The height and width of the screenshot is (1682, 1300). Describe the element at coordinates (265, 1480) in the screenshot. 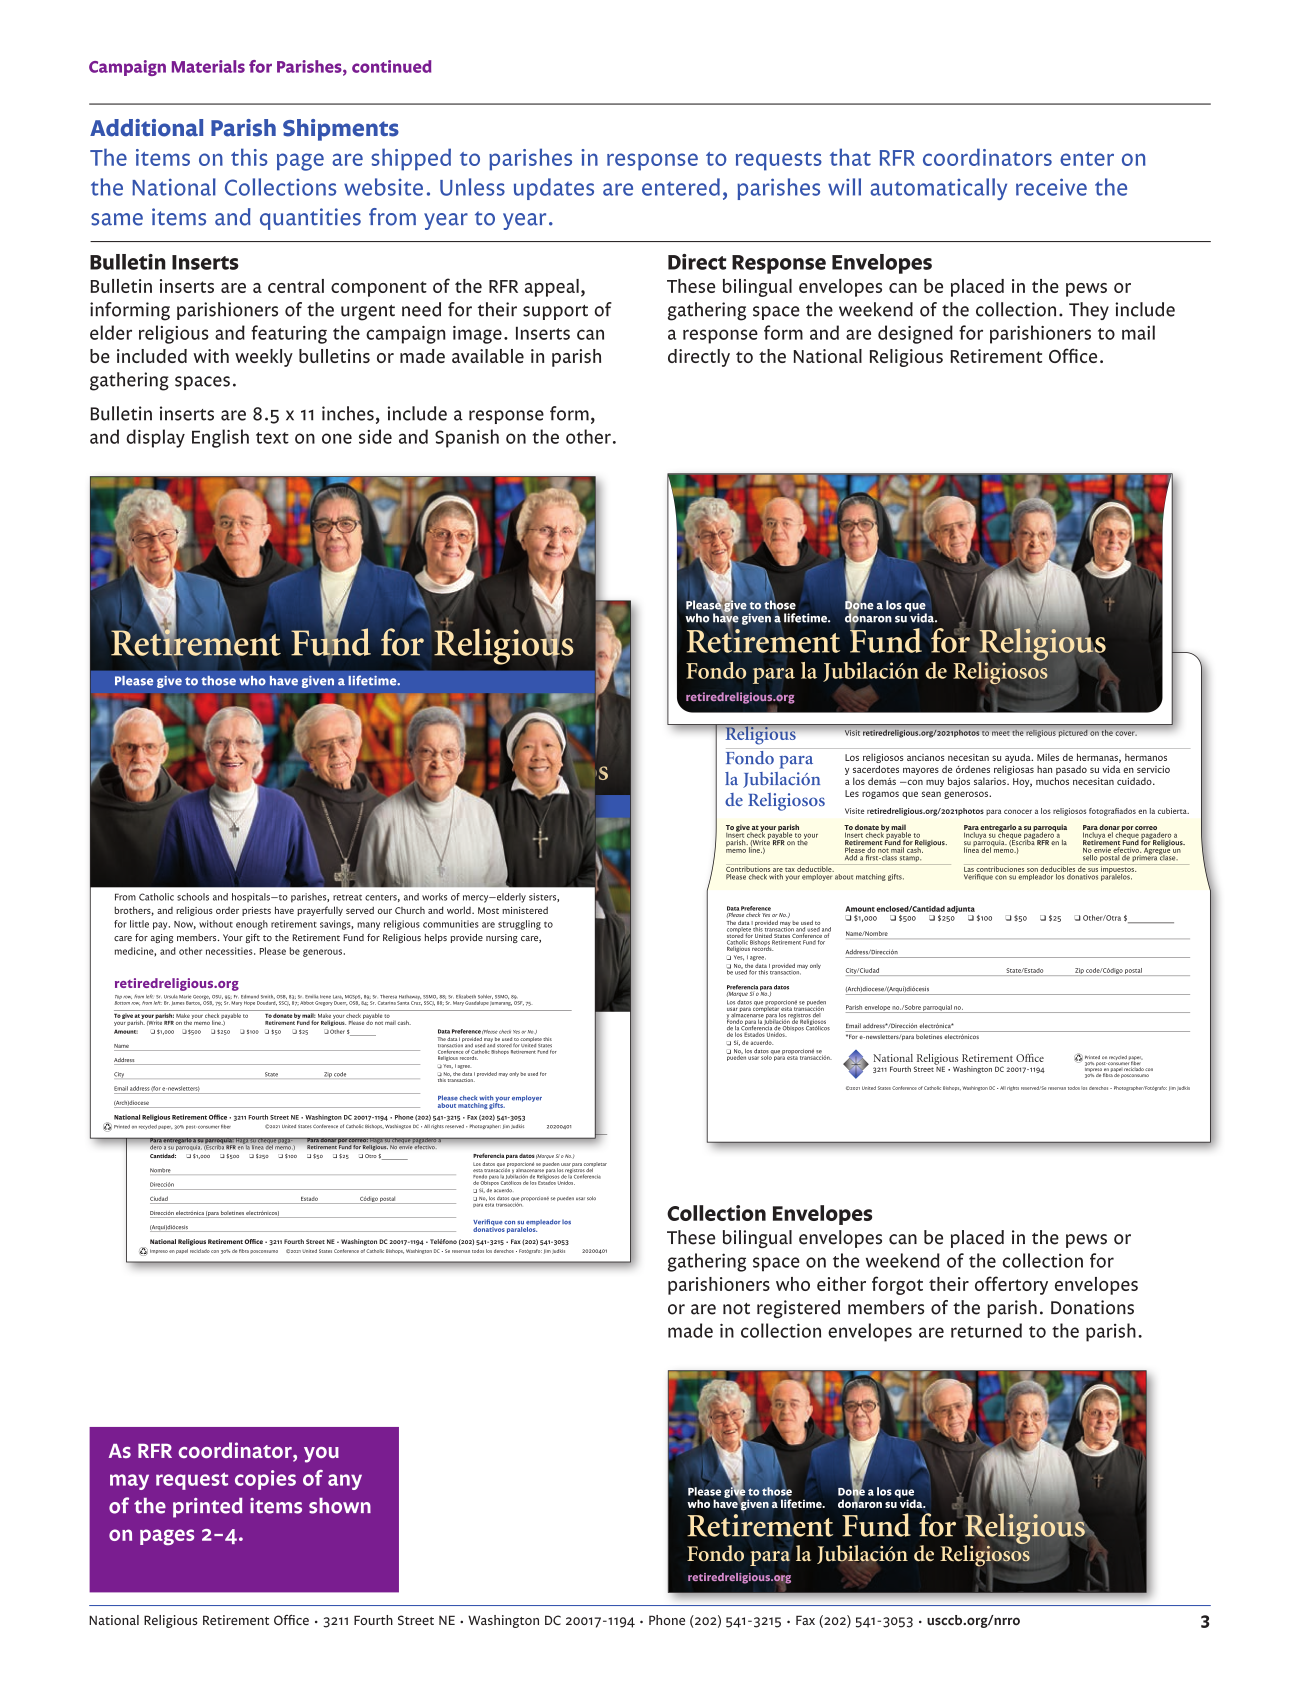

I see `copies` at that location.
